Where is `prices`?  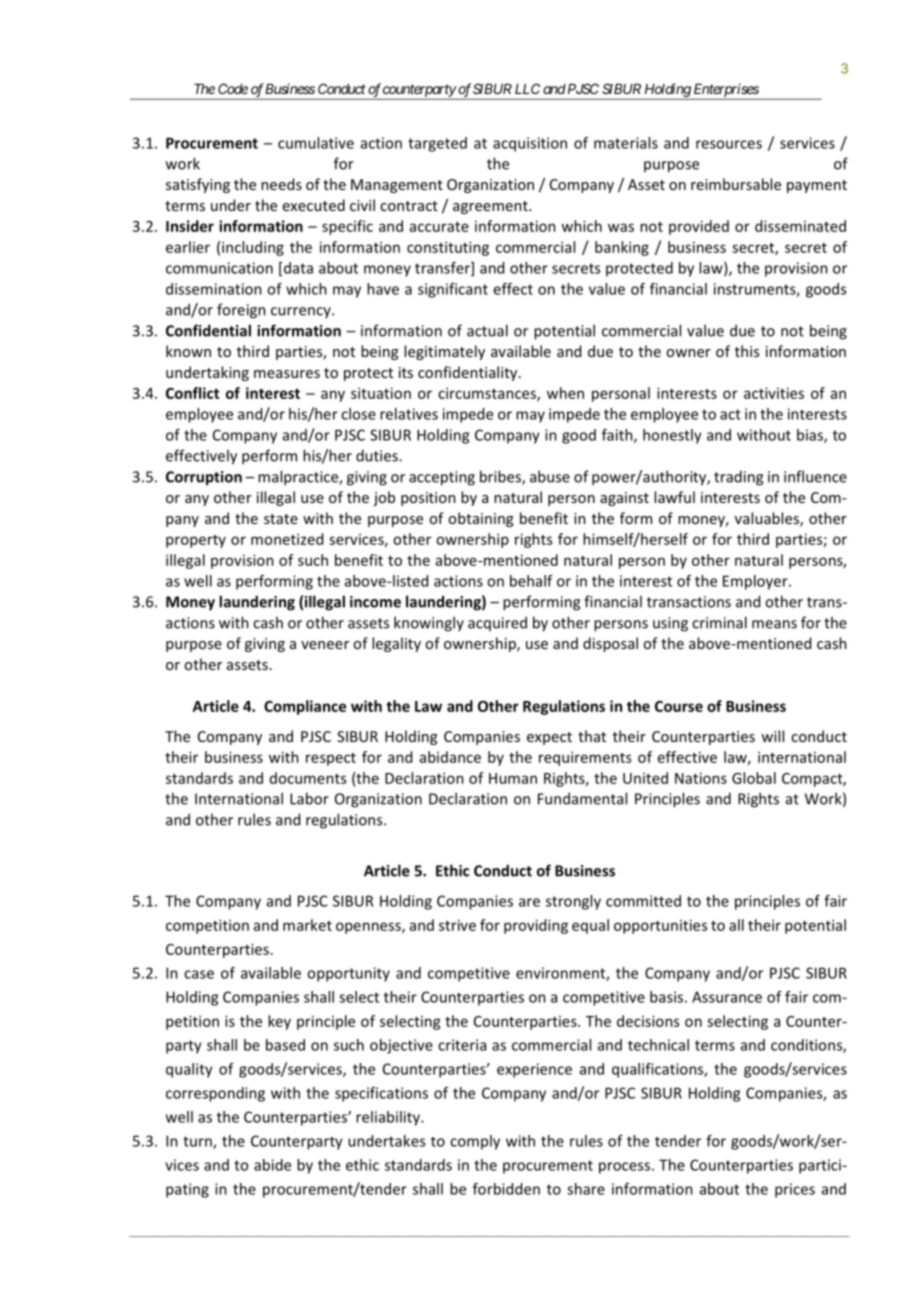 prices is located at coordinates (795, 1190).
